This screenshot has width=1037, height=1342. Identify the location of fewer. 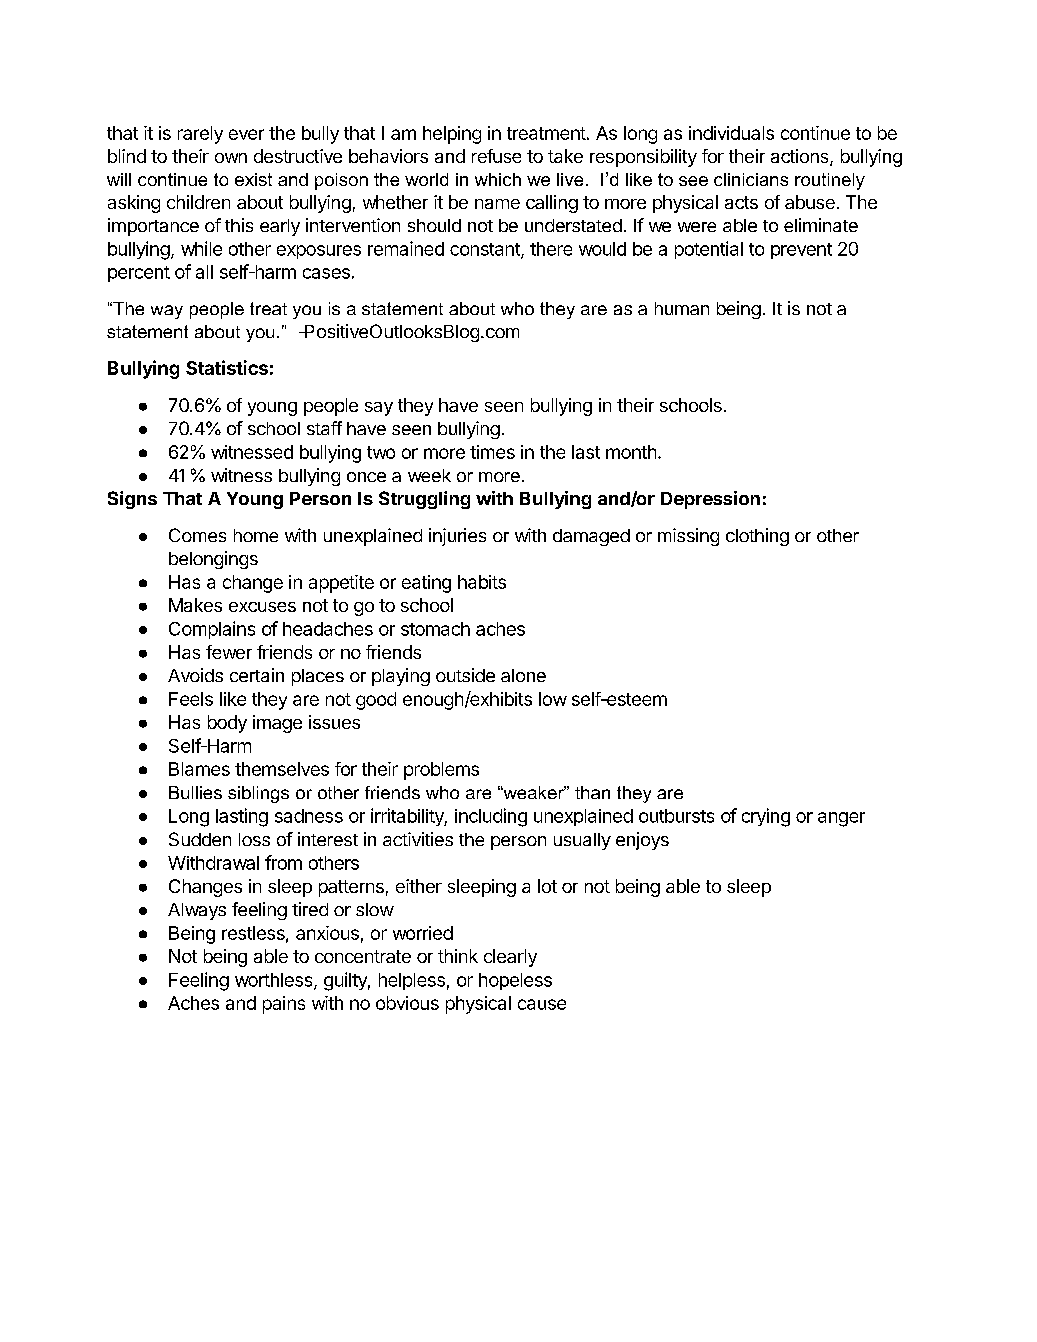
(229, 652).
